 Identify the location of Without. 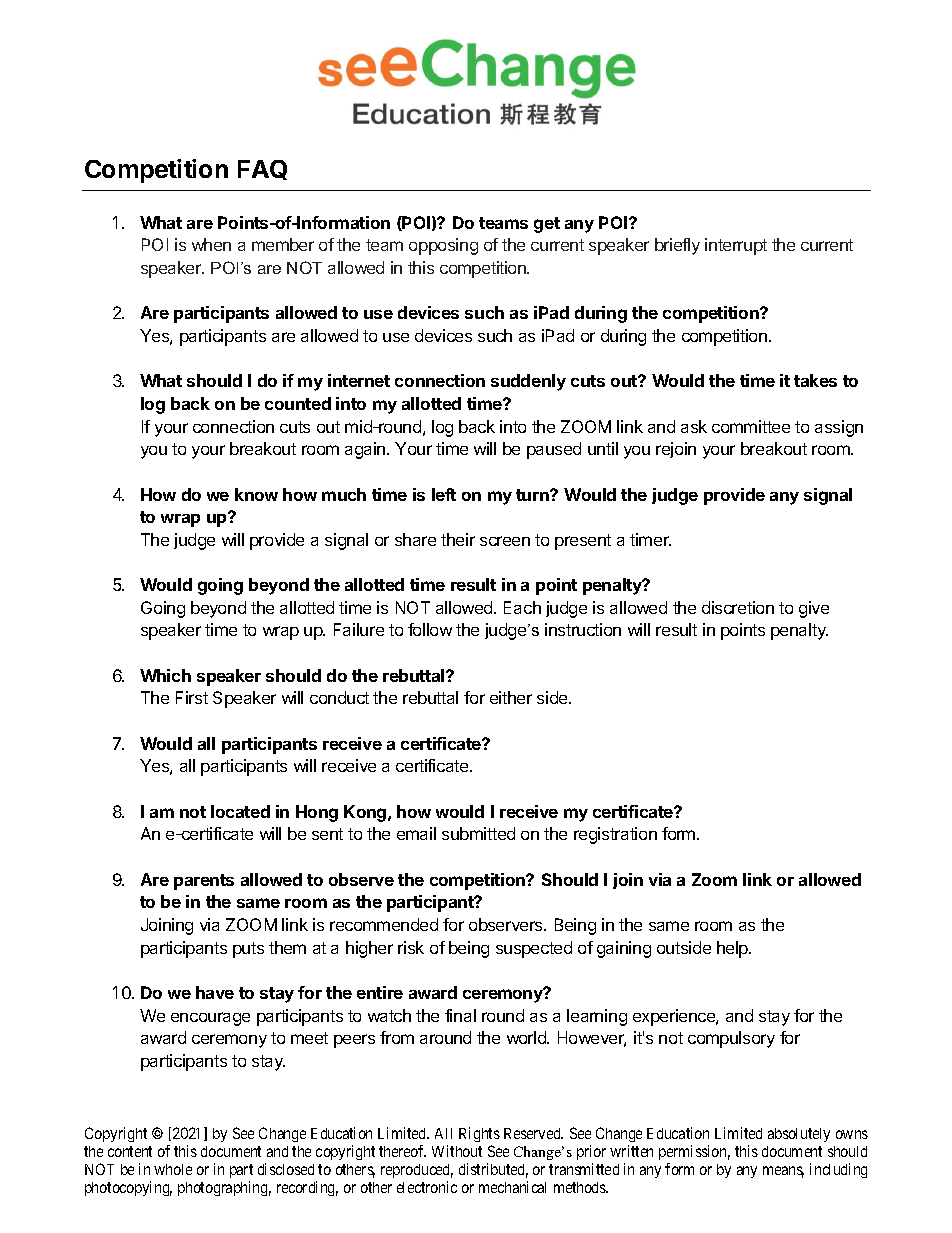
(457, 1151).
